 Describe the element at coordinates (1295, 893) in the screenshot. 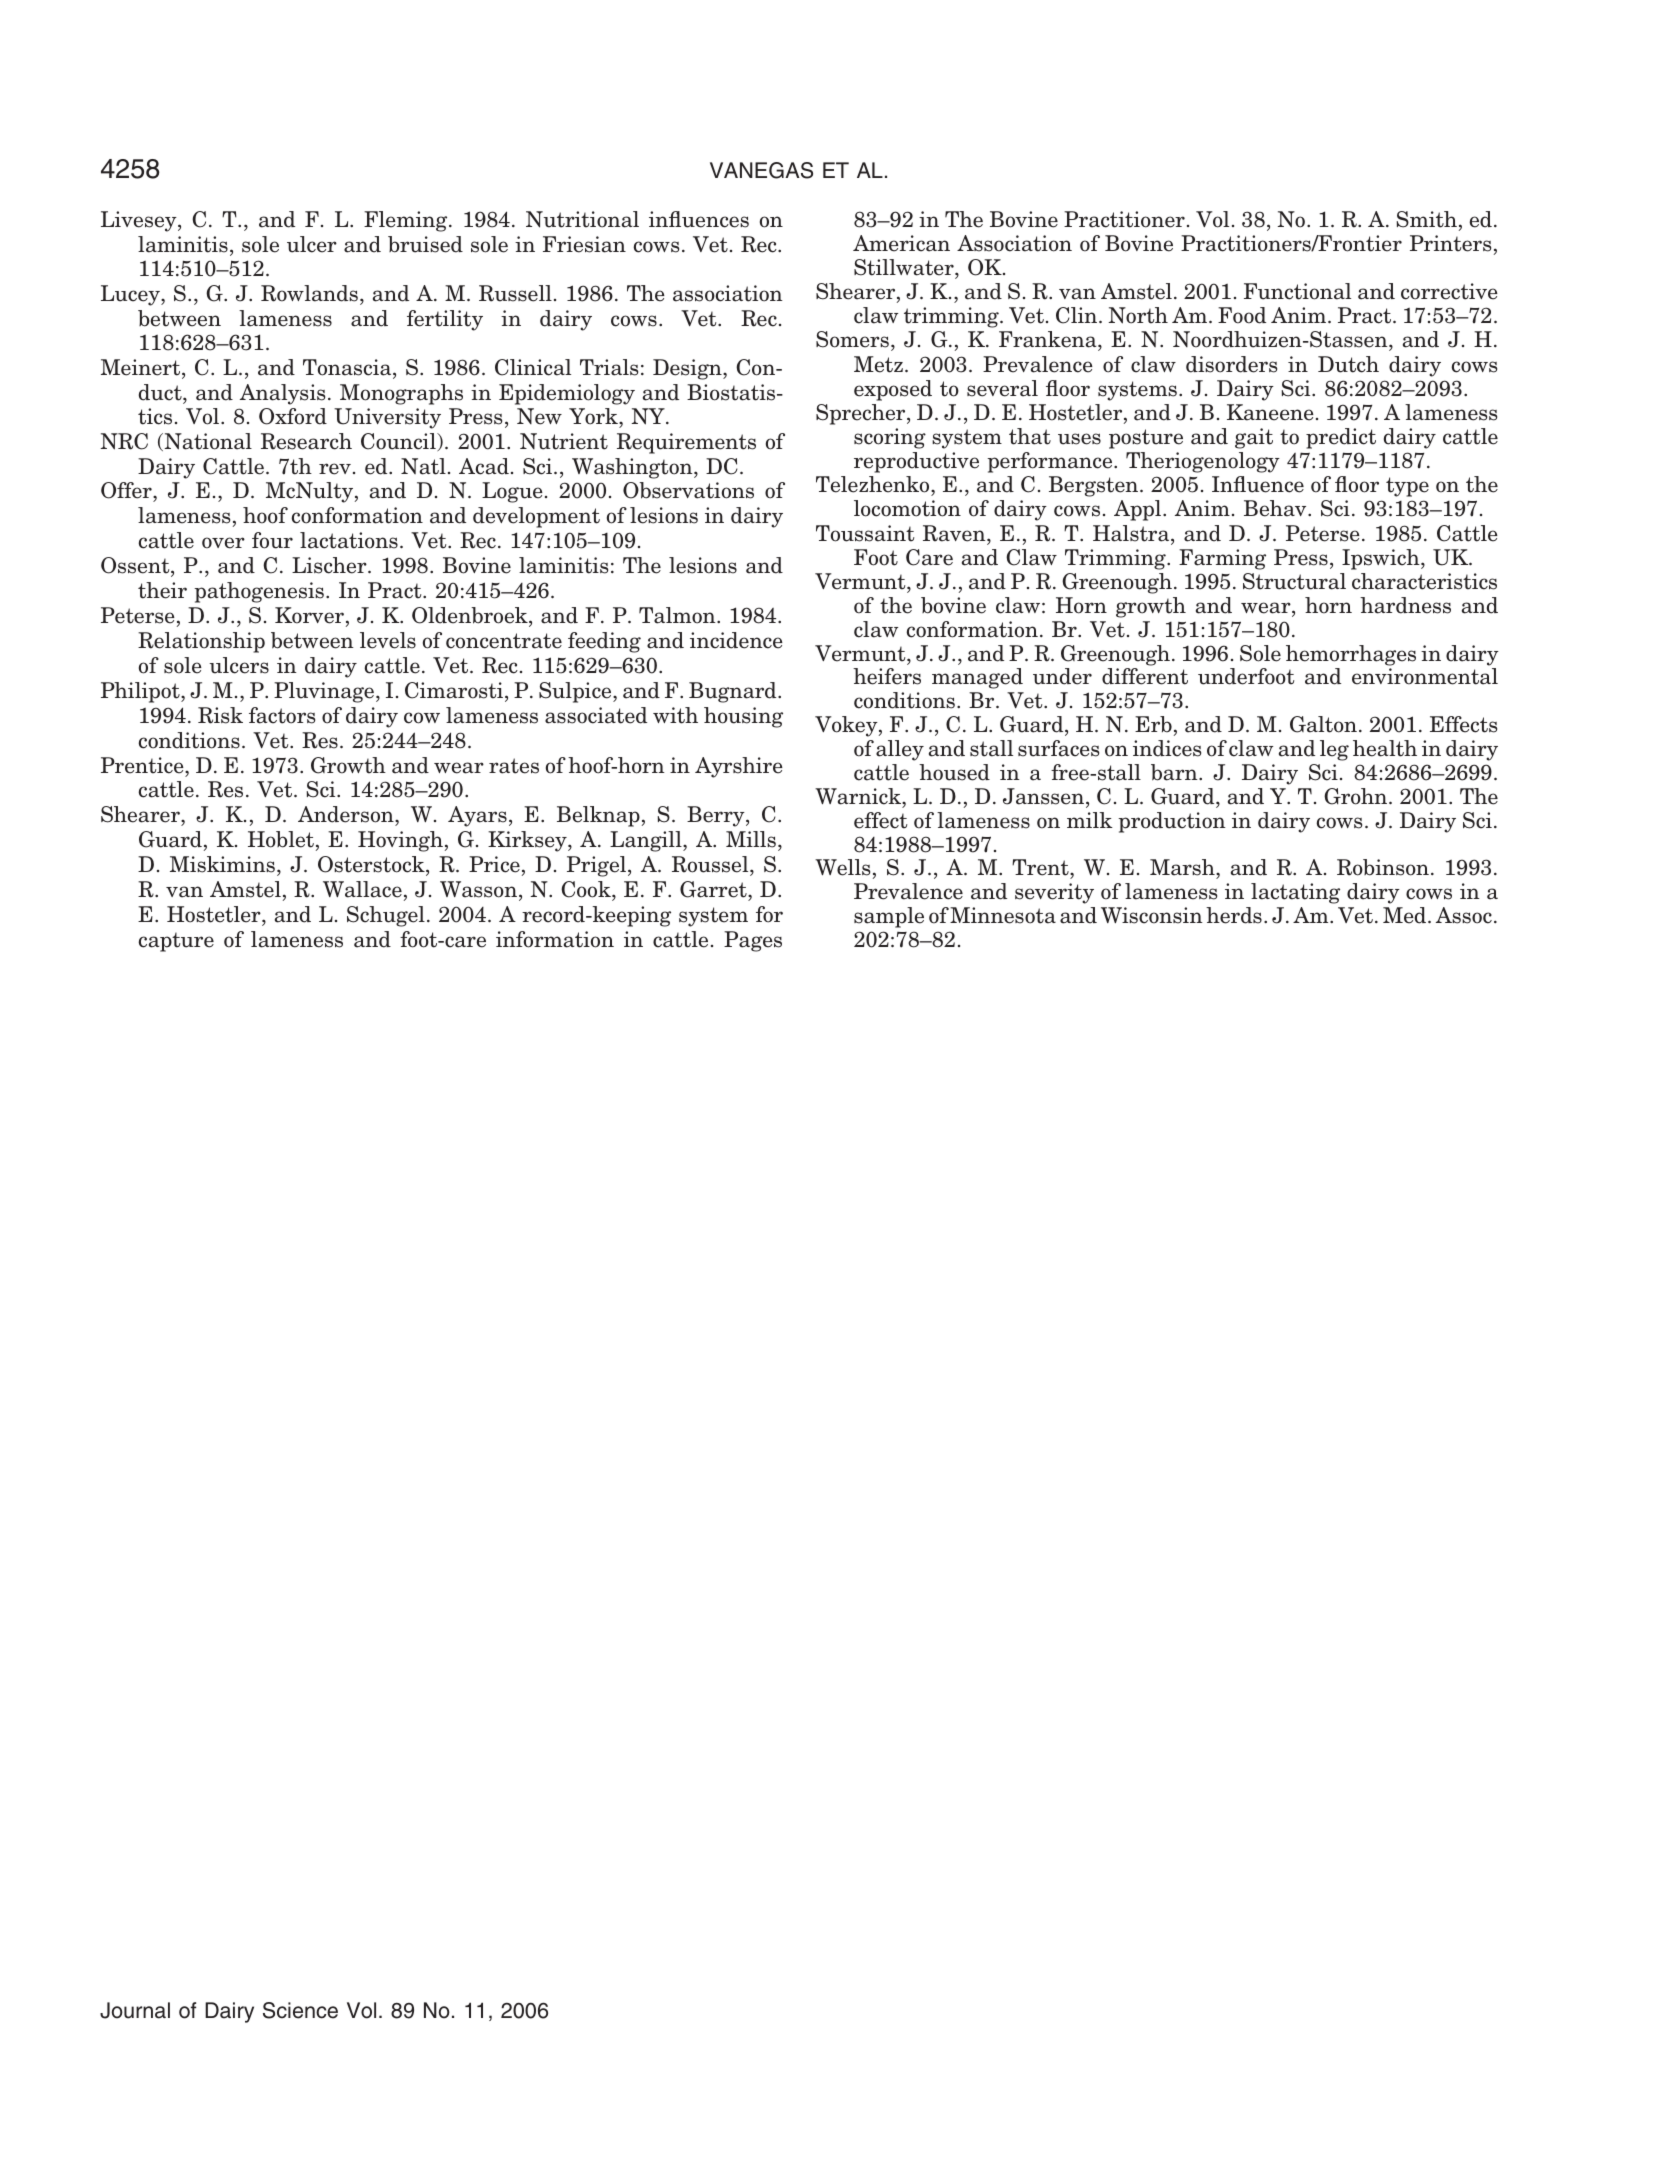

I see `lactating` at that location.
